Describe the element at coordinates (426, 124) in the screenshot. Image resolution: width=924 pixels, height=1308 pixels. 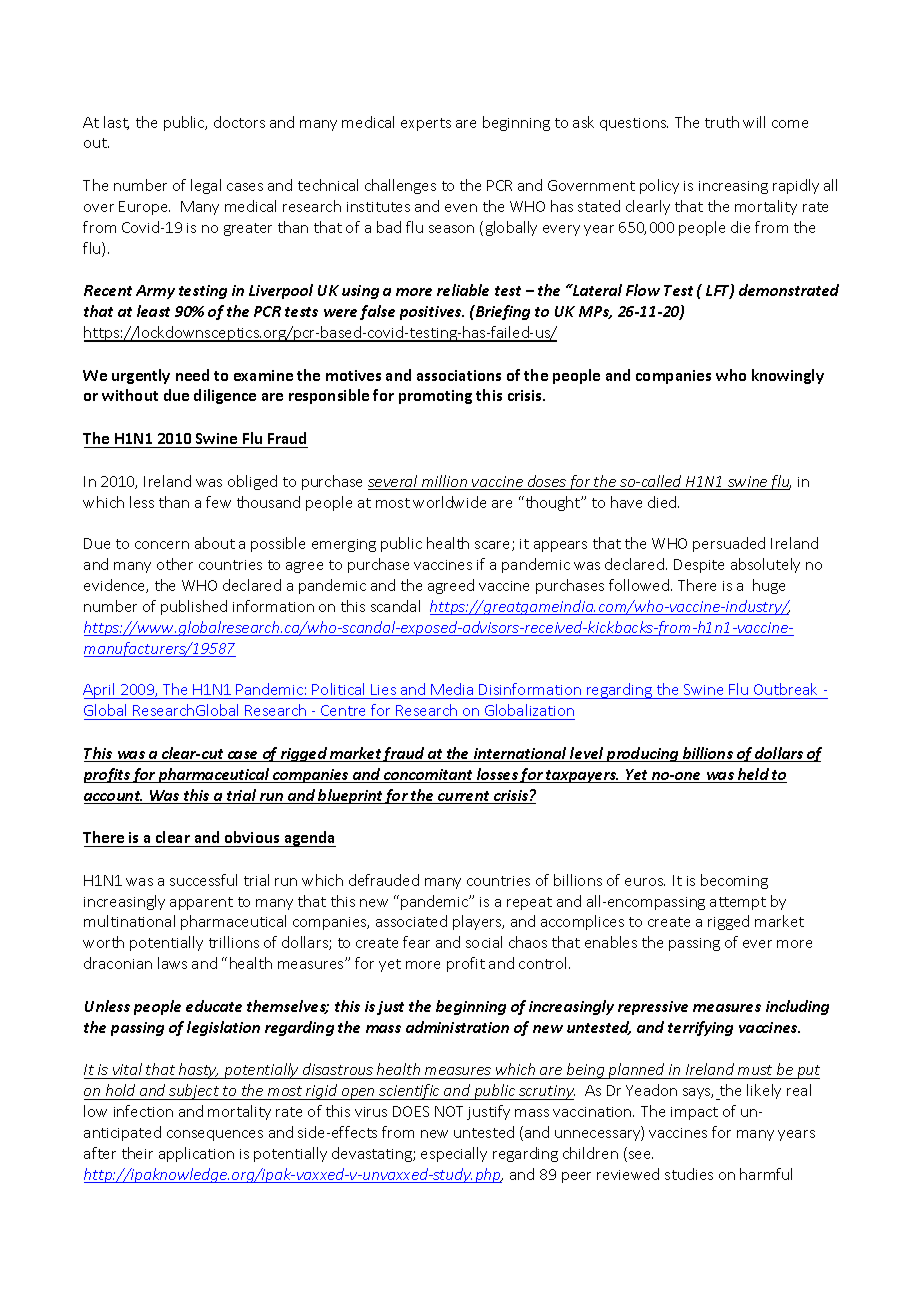
I see `experts` at that location.
